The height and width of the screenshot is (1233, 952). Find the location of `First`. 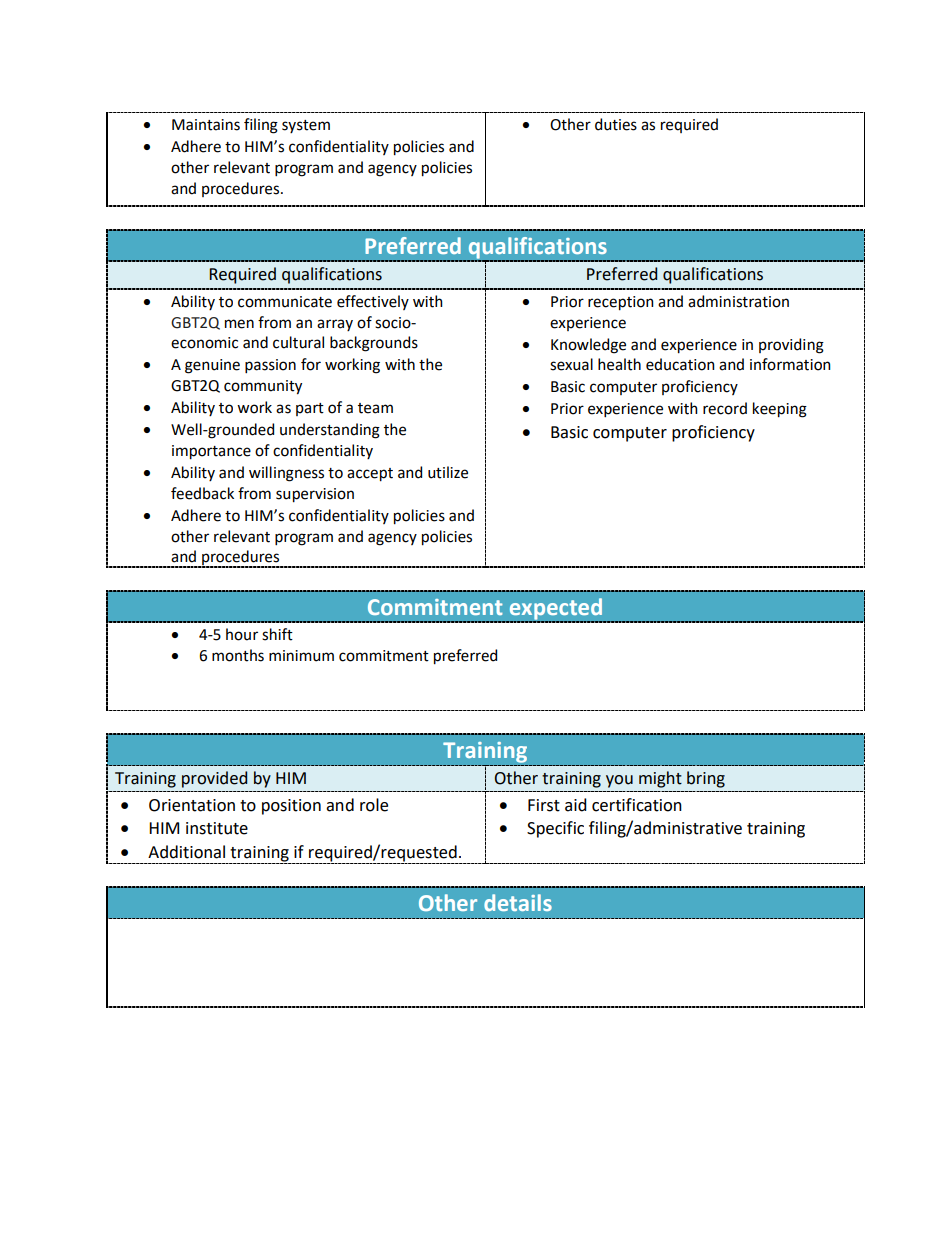

First is located at coordinates (544, 805).
